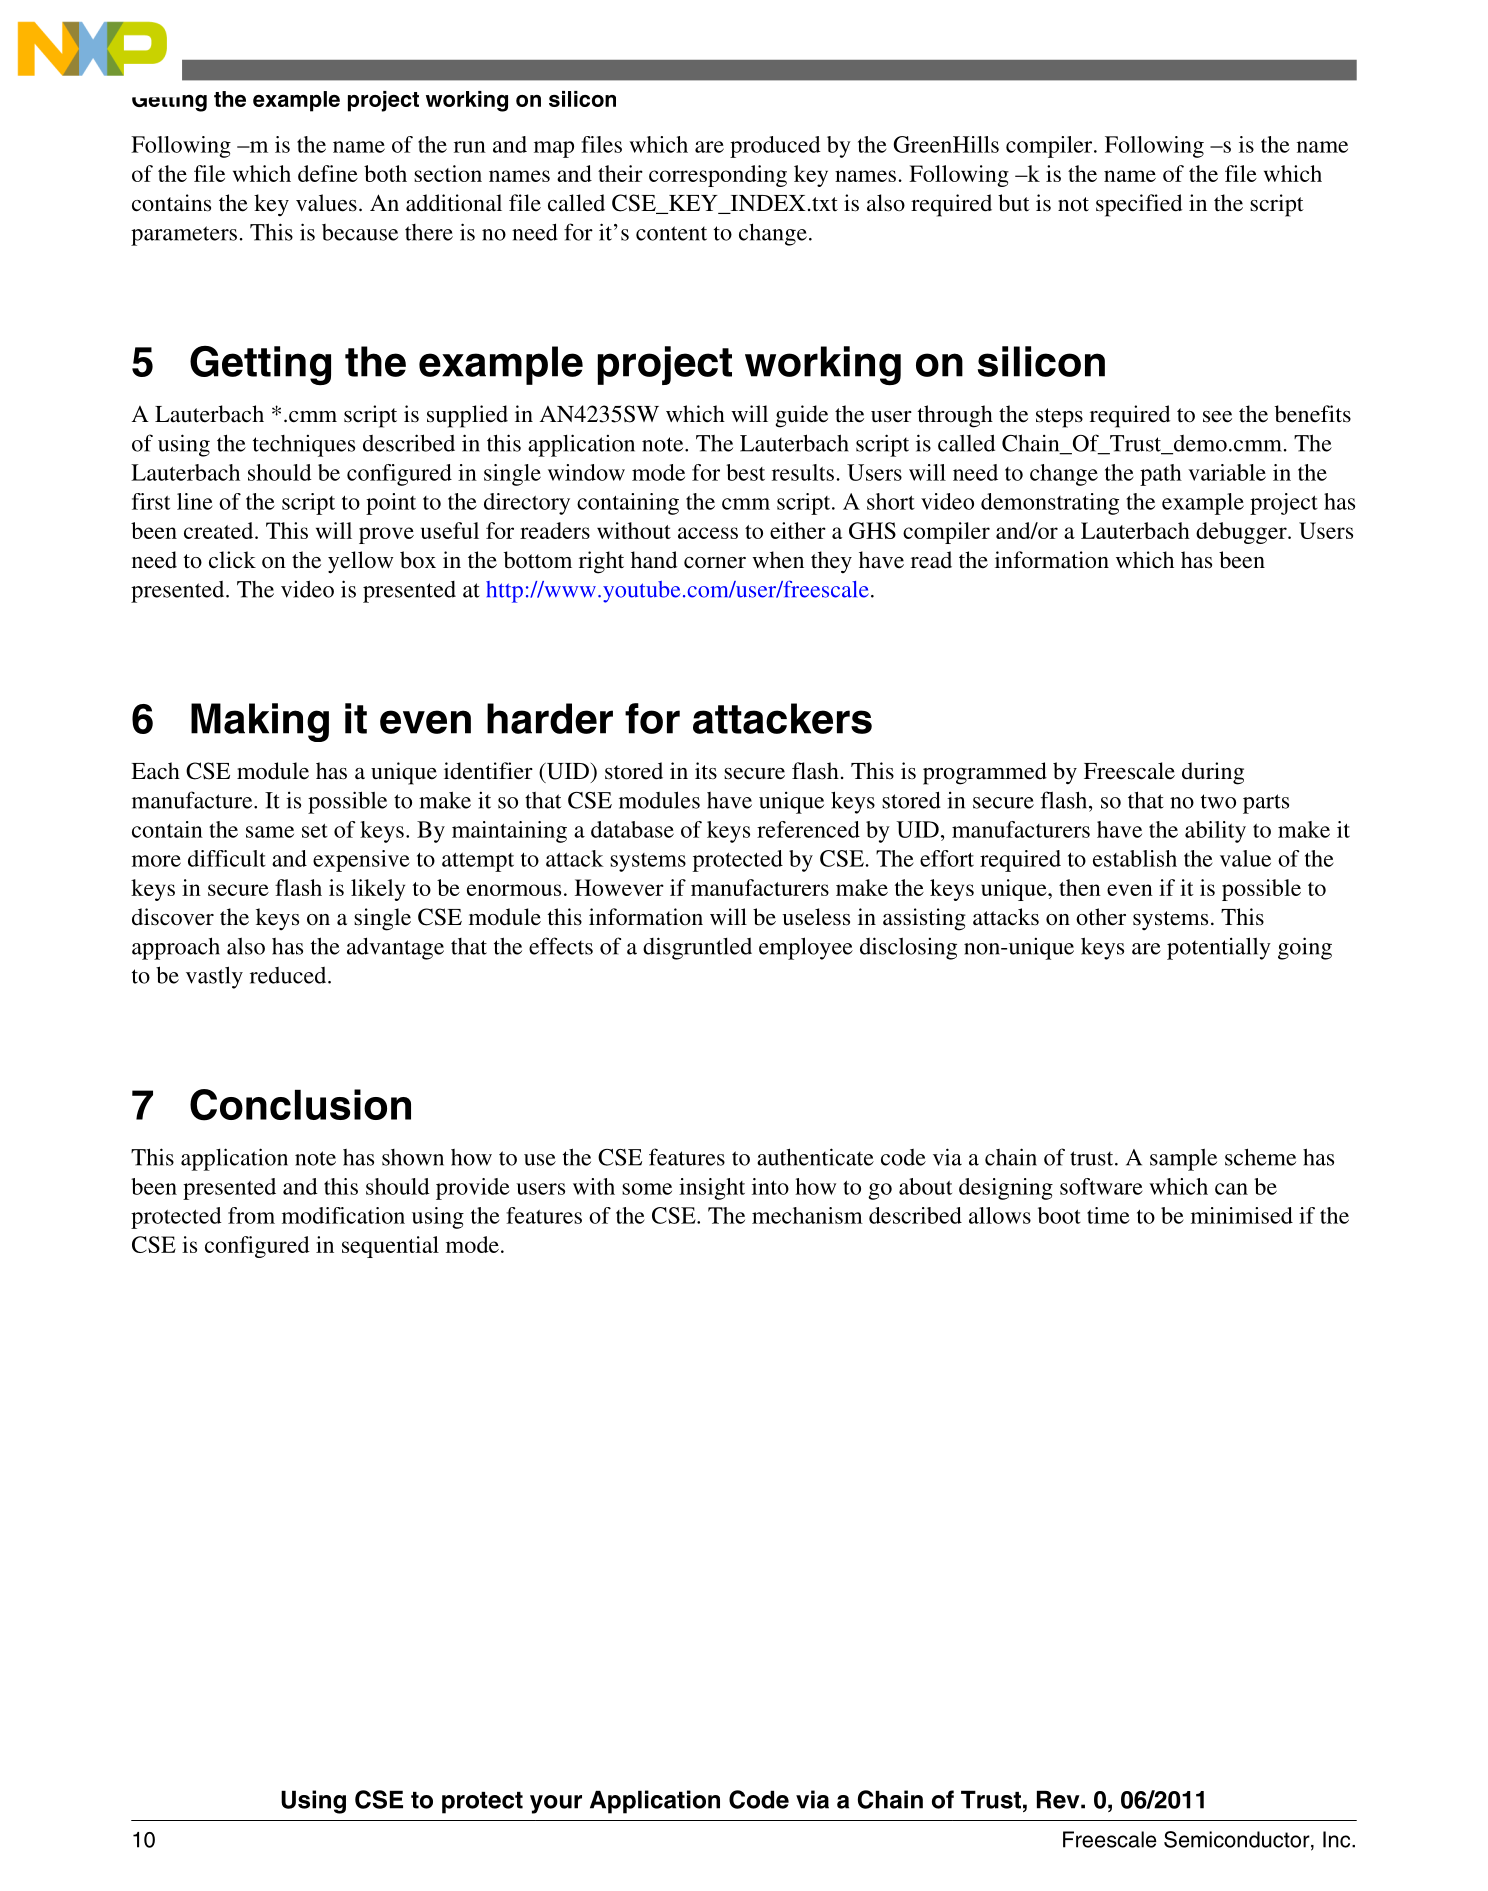 This page has width=1488, height=1891. I want to click on define, so click(328, 173).
